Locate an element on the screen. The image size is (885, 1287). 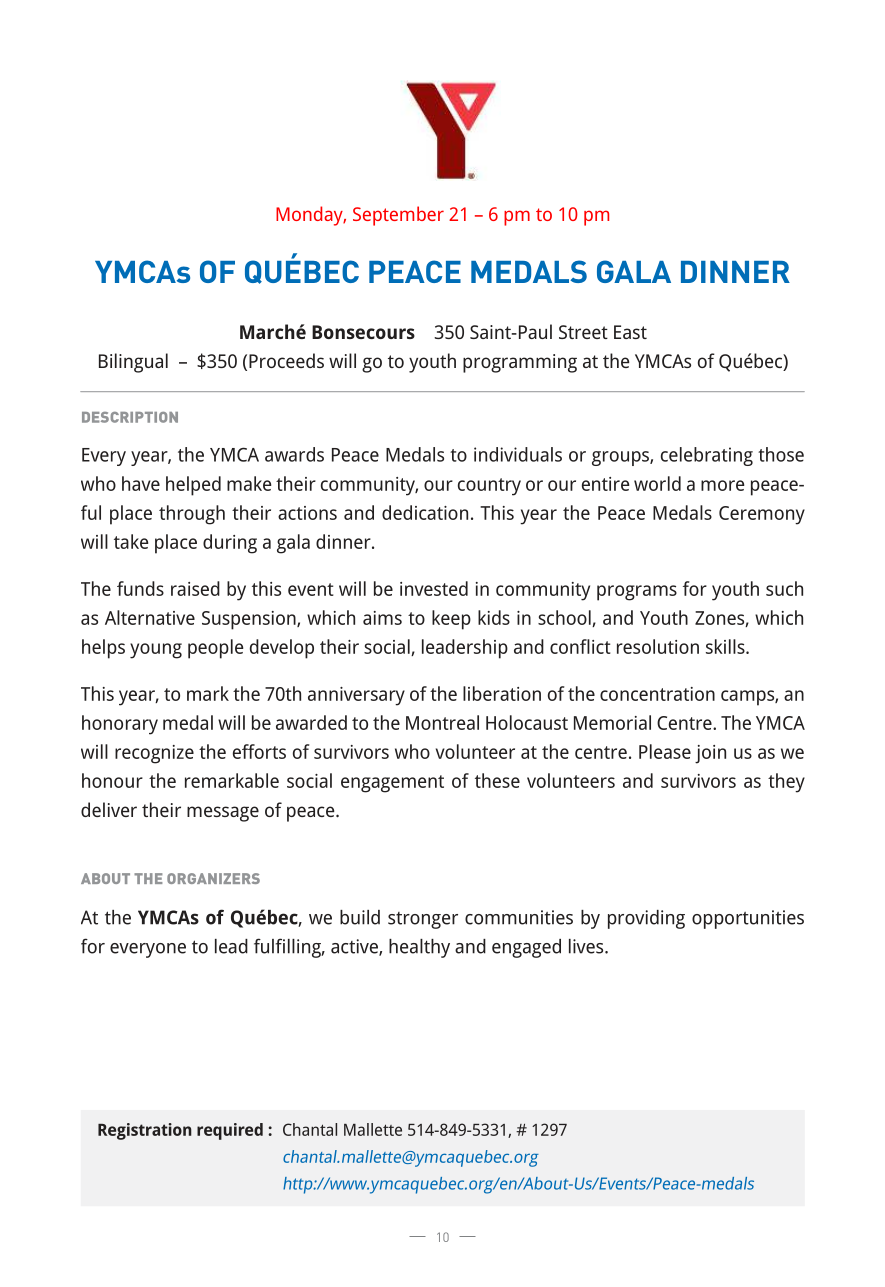
Registration is located at coordinates (145, 1131).
